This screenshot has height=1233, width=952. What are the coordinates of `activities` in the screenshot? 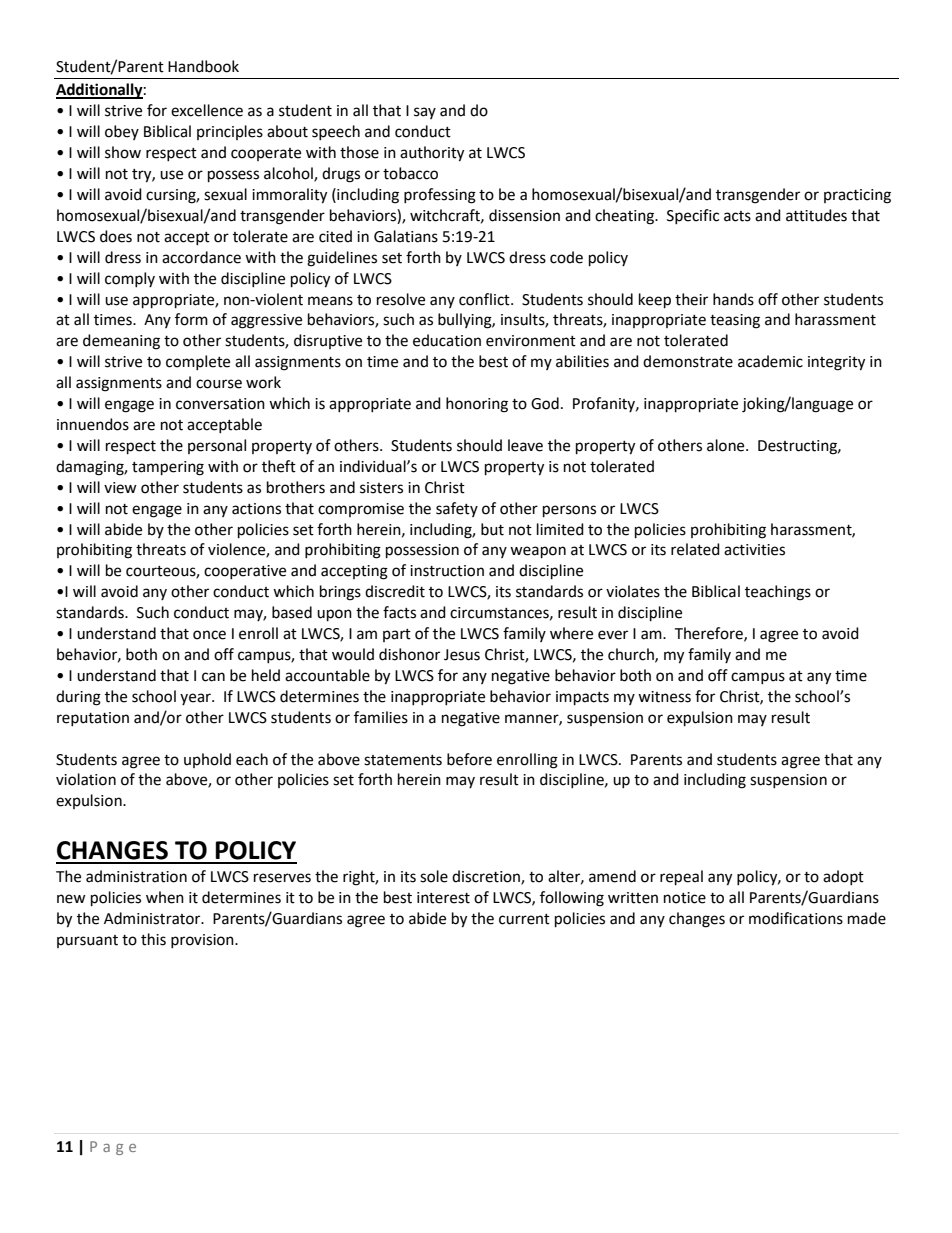 It's located at (754, 550).
